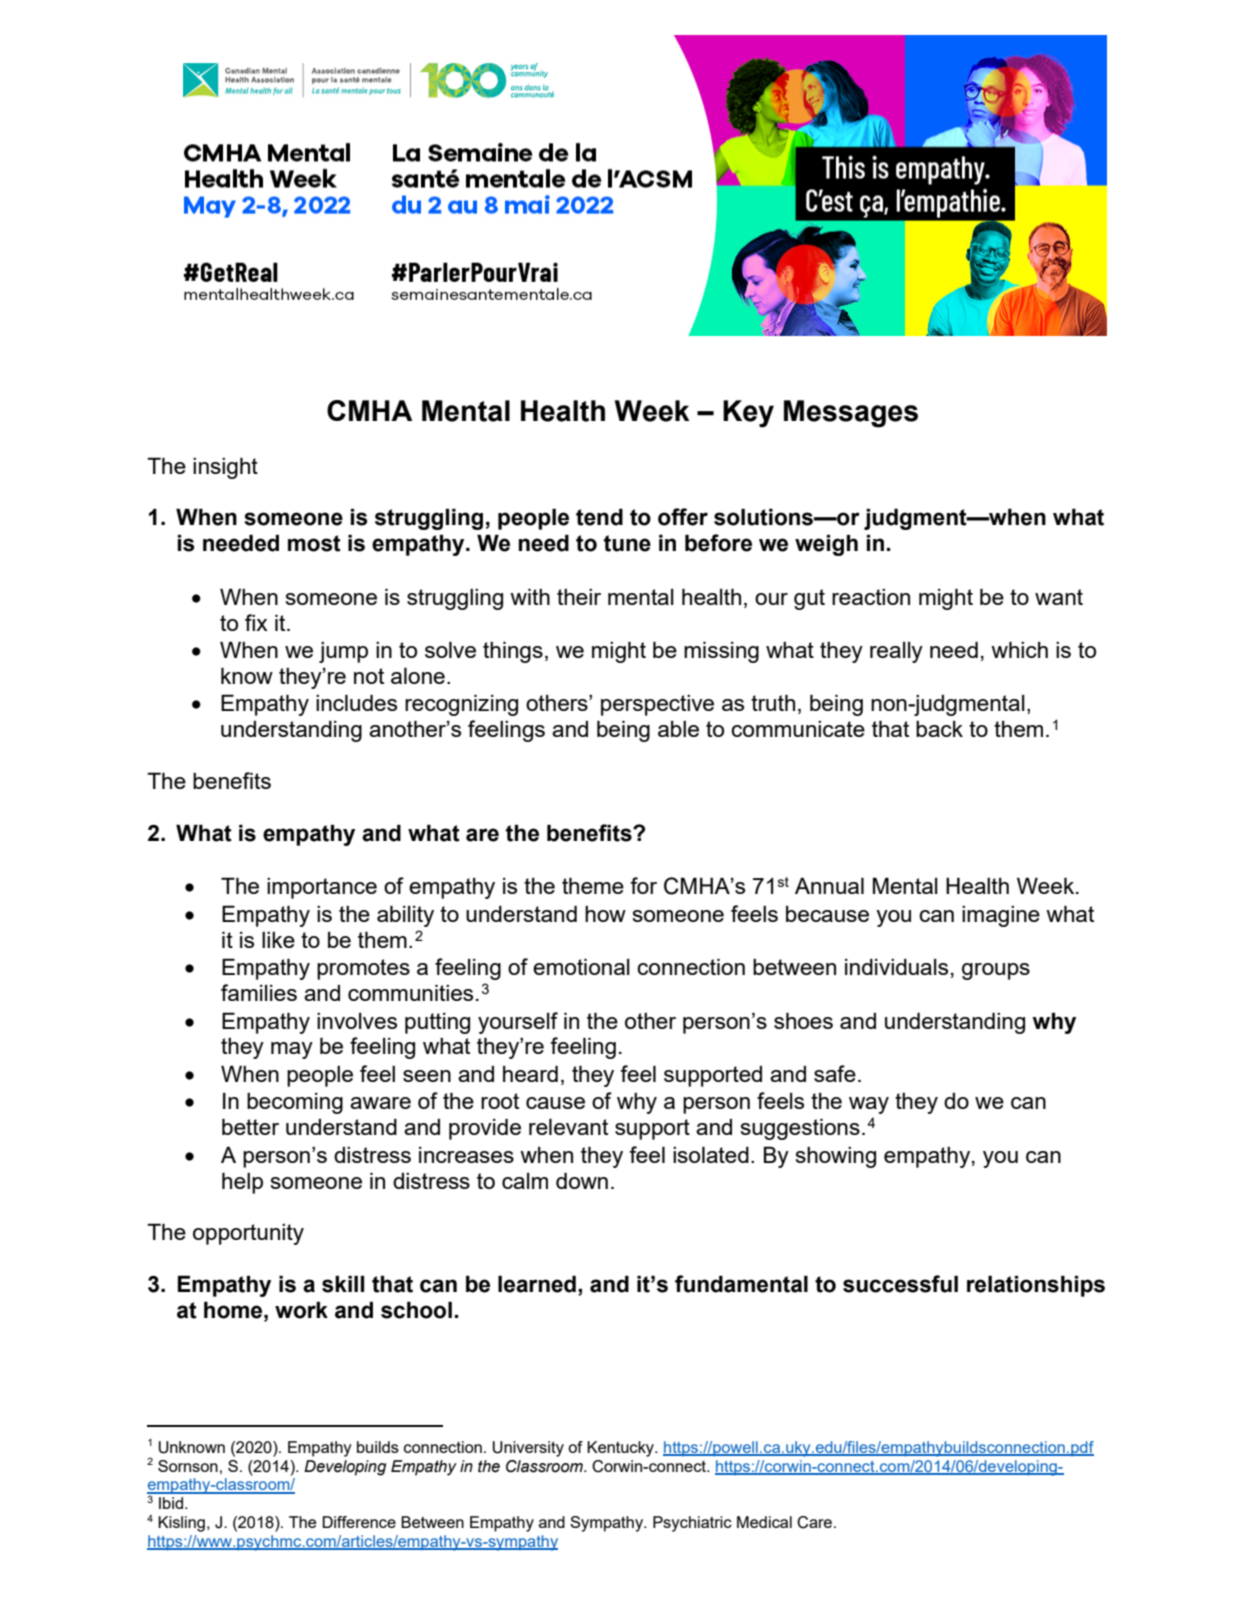  Describe the element at coordinates (568, 1126) in the screenshot. I see `relevant` at that location.
